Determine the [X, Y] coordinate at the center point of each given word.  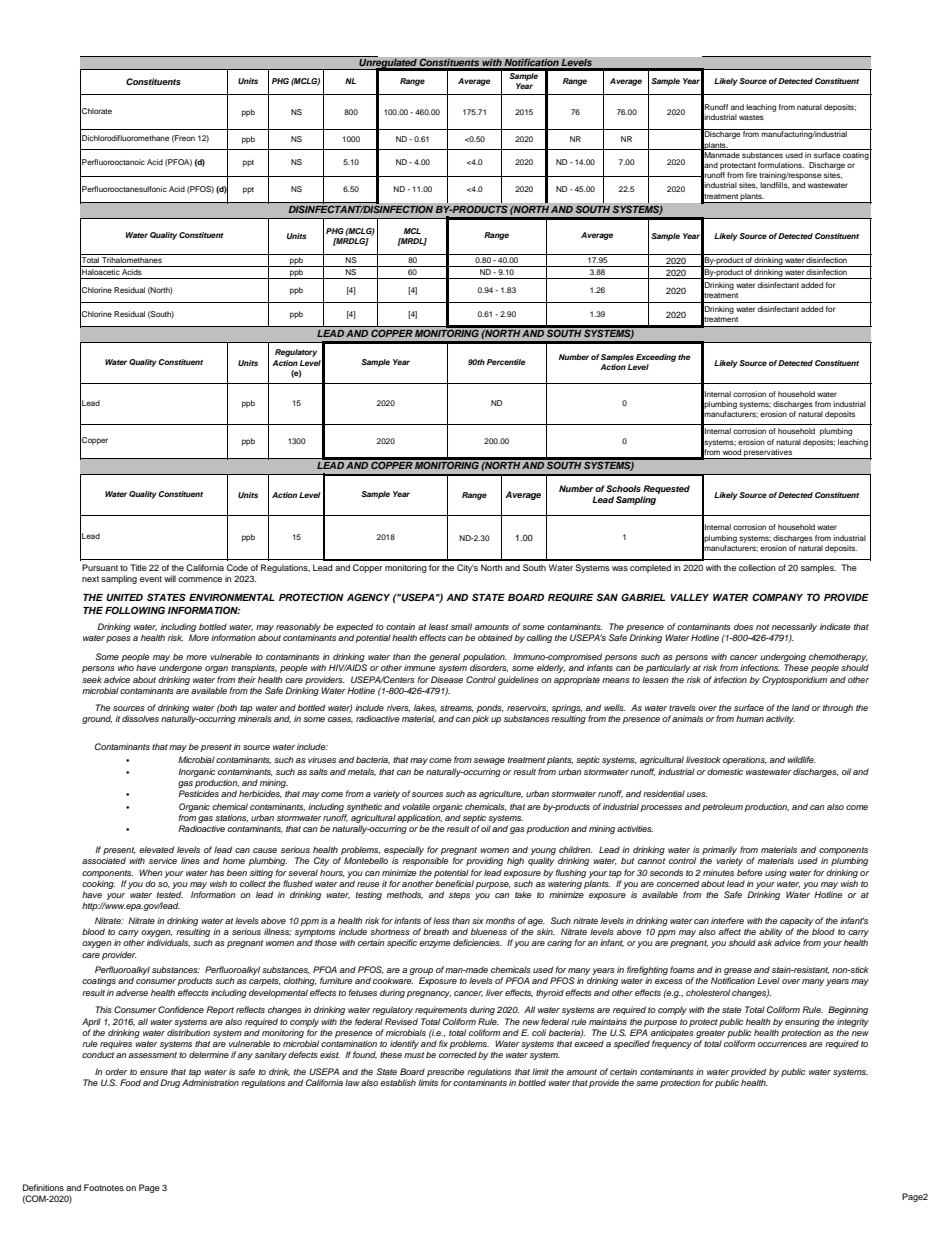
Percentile [506, 362]
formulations [781, 165]
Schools [623, 488]
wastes [751, 117]
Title [138, 567]
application [419, 818]
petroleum [722, 807]
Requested [666, 489]
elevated [156, 849]
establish [398, 1082]
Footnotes [104, 1187]
